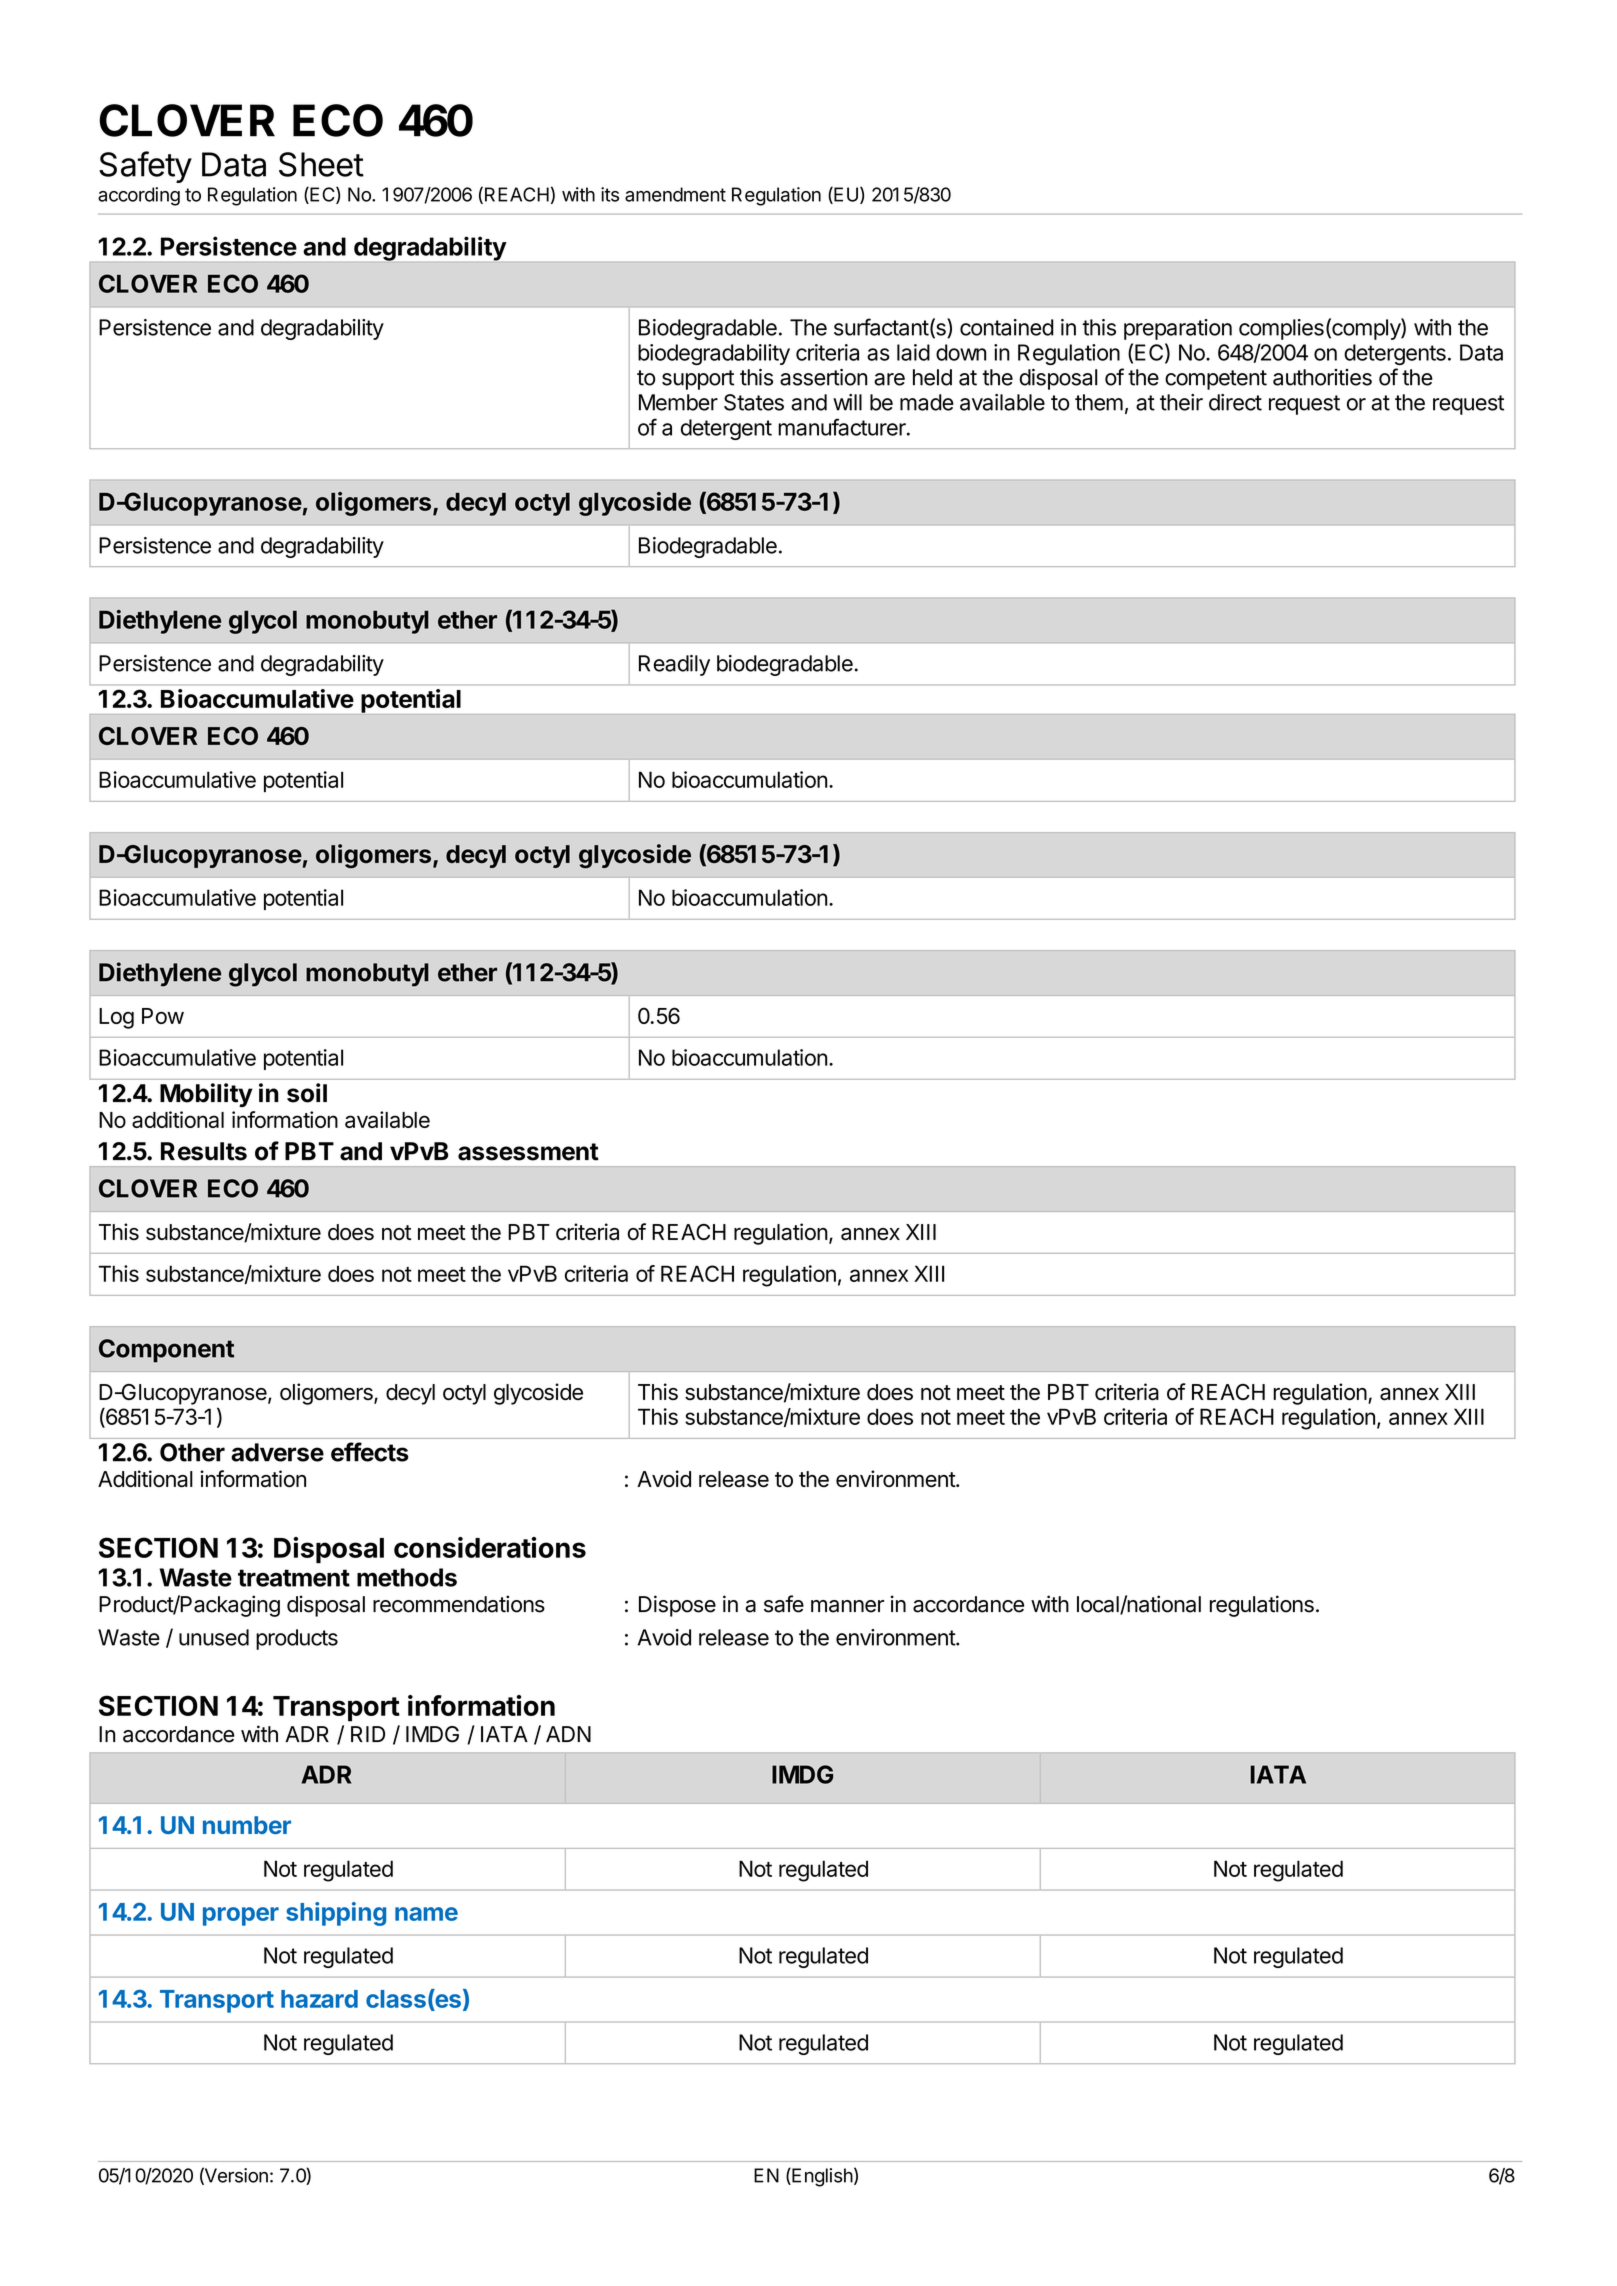 The height and width of the screenshot is (2286, 1617). I want to click on hazard, so click(319, 1999).
